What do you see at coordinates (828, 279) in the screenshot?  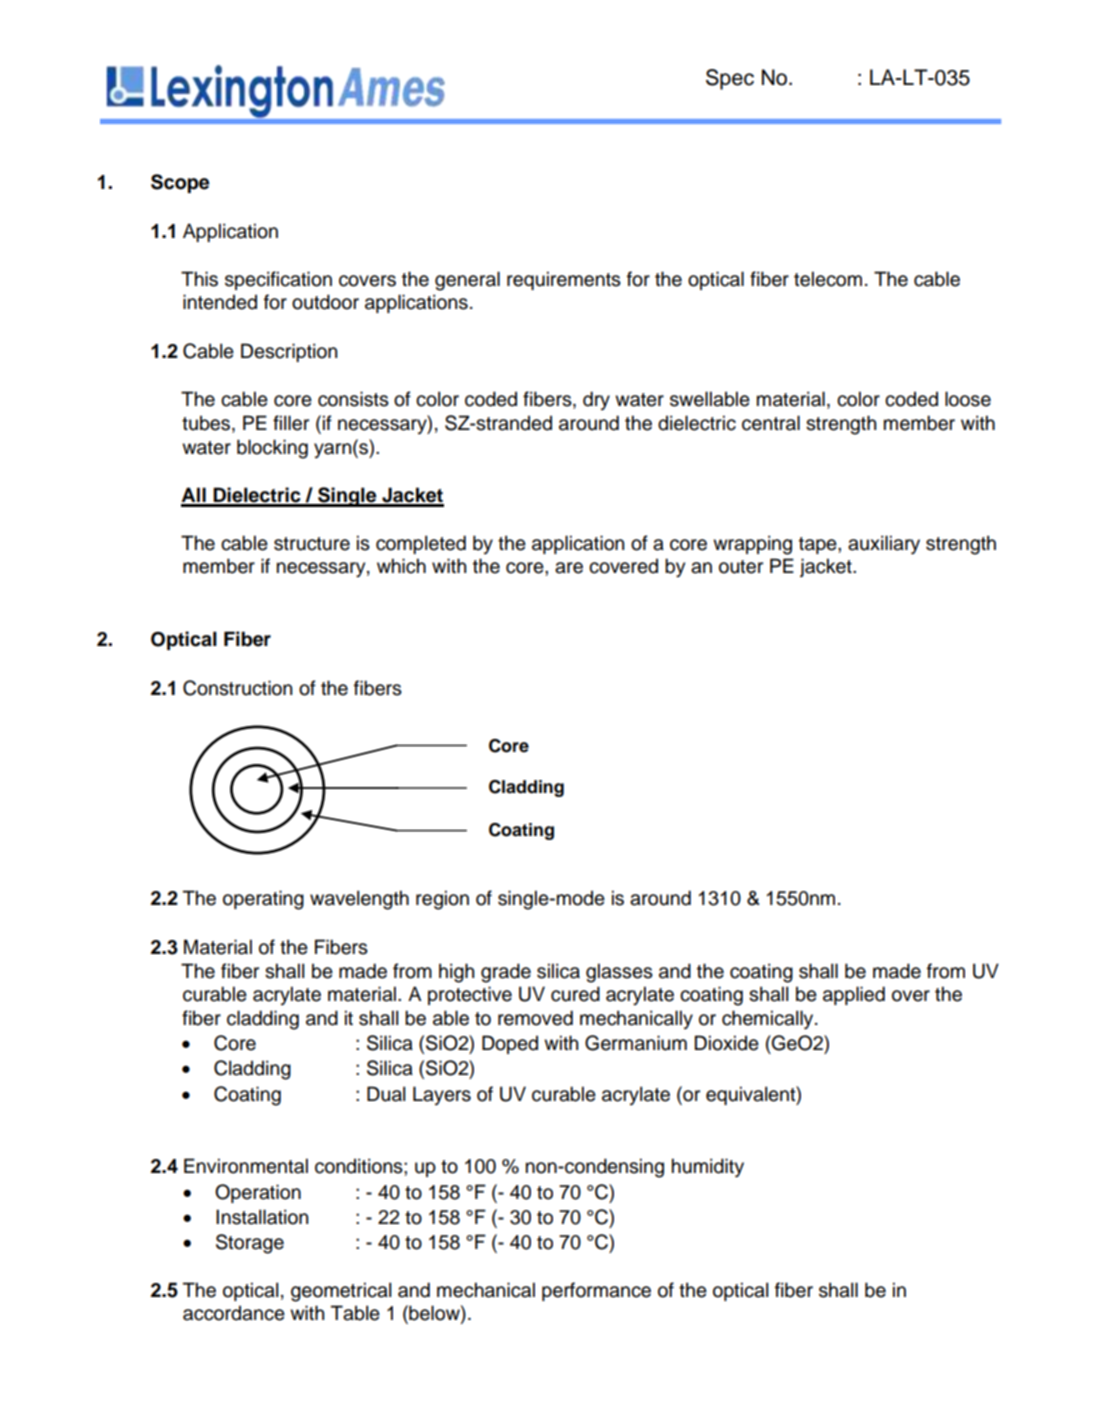 I see `telecom` at bounding box center [828, 279].
